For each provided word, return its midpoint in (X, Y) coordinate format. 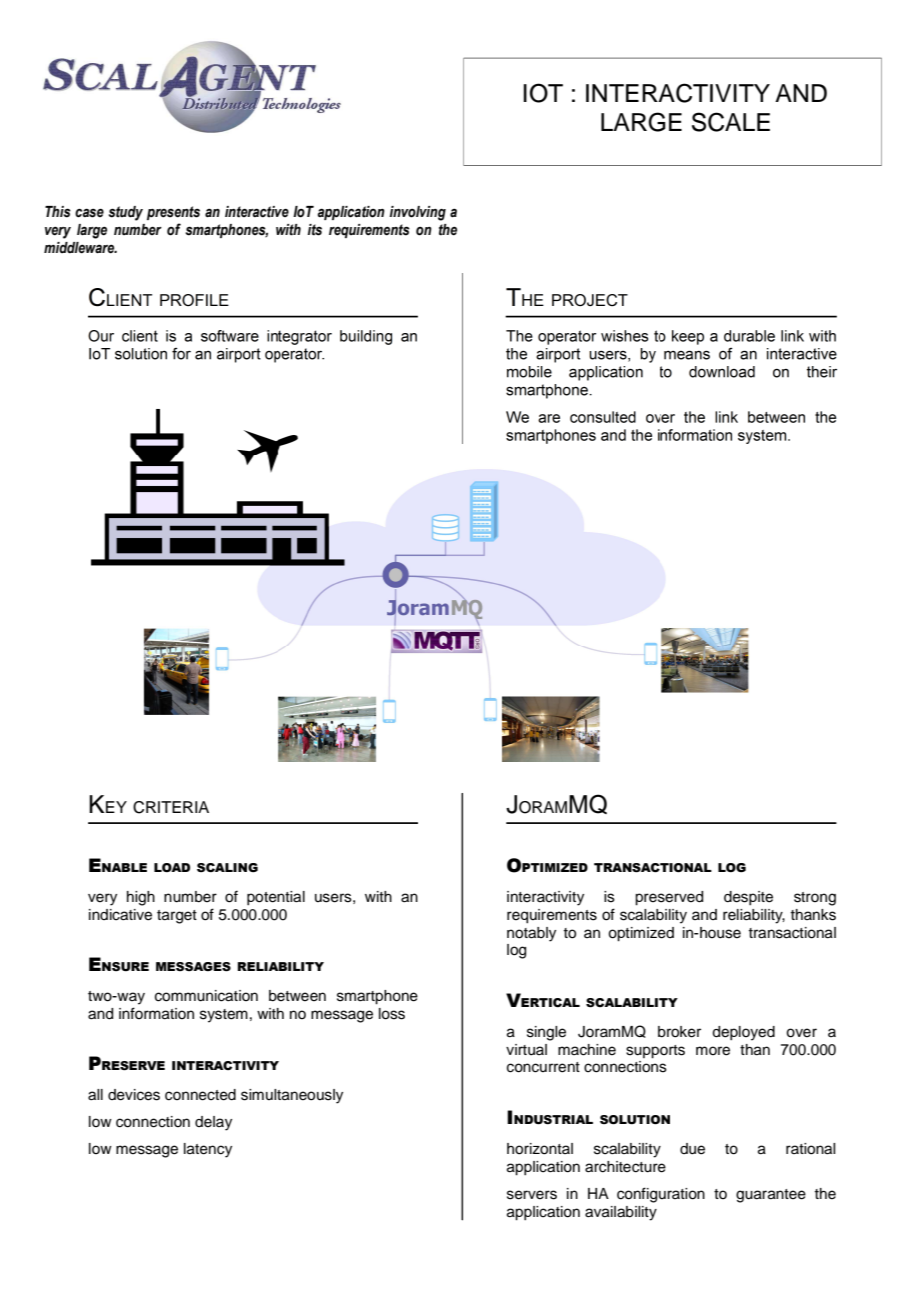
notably (531, 934)
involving (418, 213)
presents (173, 213)
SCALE (731, 122)
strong (815, 899)
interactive (257, 212)
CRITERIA (171, 807)
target (177, 917)
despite (748, 898)
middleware (80, 248)
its (315, 230)
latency (208, 1150)
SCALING (227, 868)
